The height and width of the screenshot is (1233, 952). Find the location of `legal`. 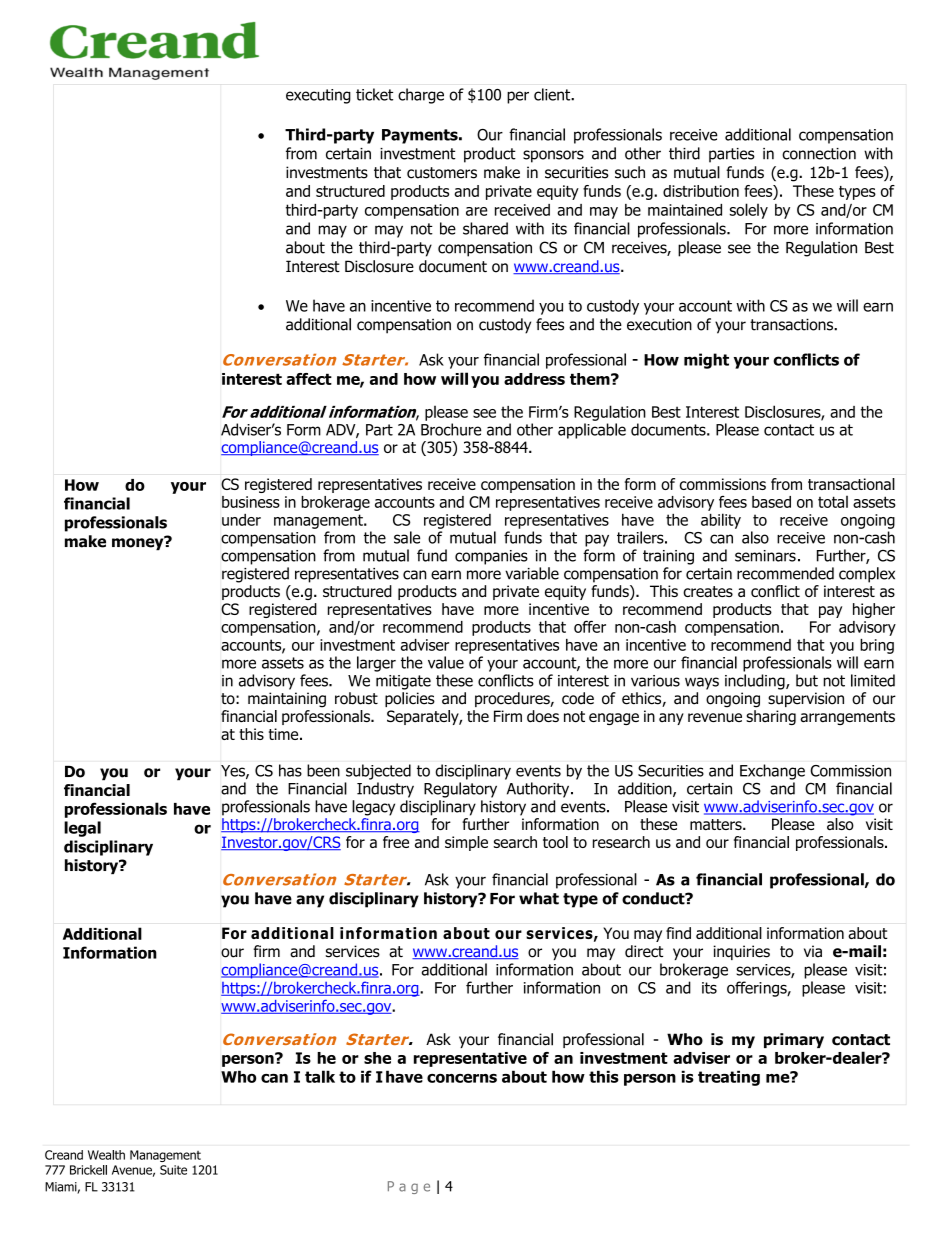

legal is located at coordinates (82, 829).
